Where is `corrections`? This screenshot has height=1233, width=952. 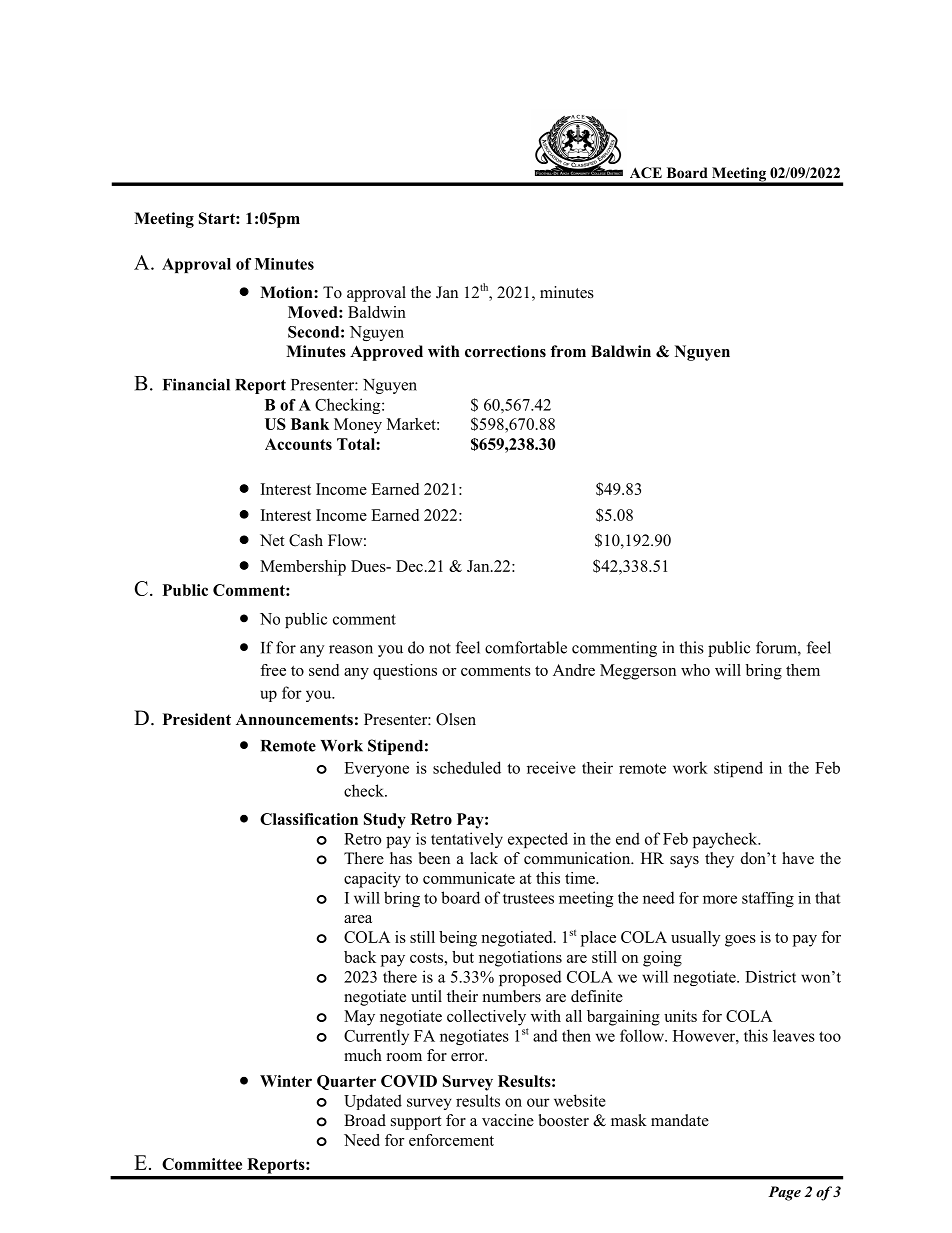 corrections is located at coordinates (505, 351).
